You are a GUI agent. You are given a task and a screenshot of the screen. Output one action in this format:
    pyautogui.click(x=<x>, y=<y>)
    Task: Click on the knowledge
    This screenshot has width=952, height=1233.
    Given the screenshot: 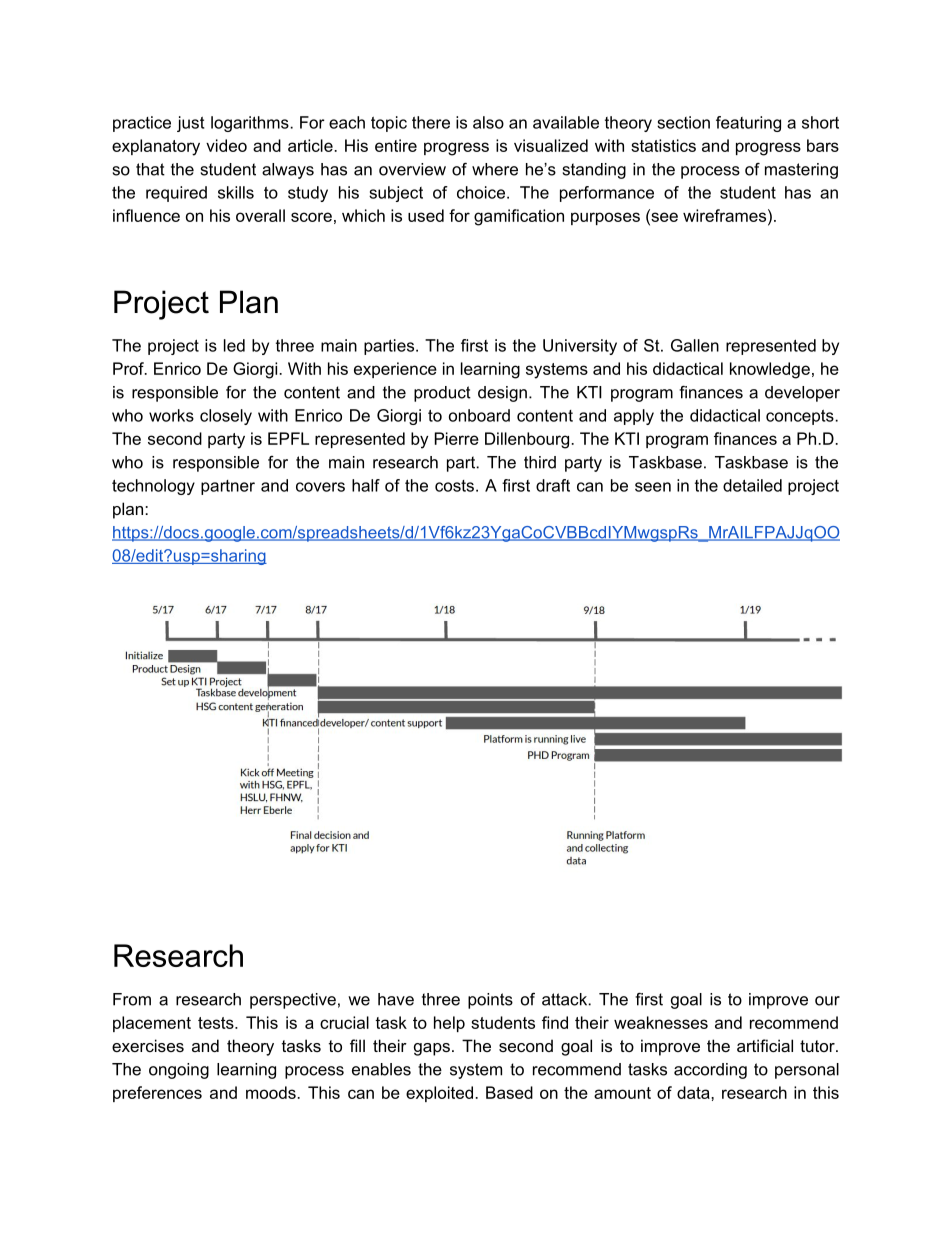 What is the action you would take?
    pyautogui.click(x=770, y=370)
